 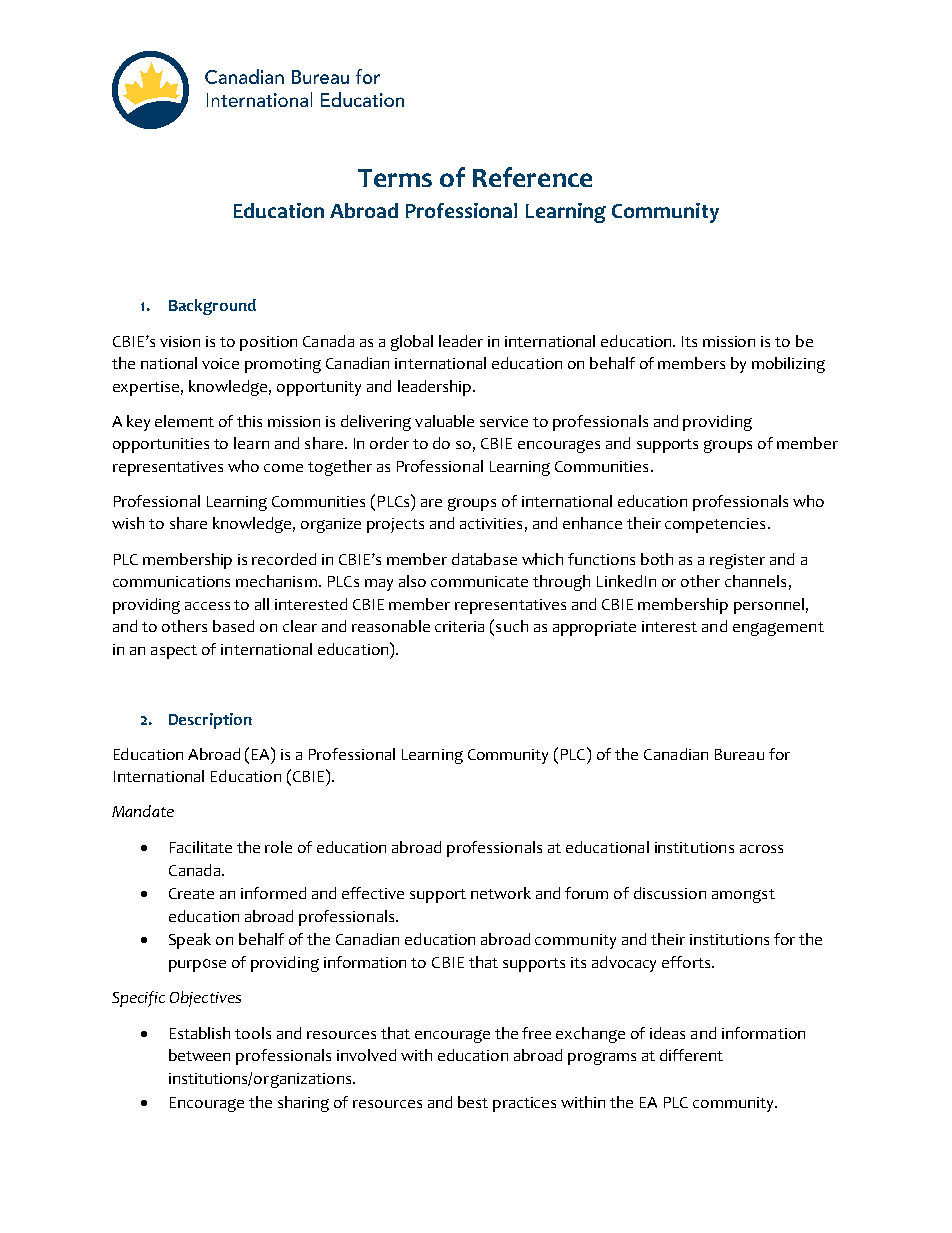 What do you see at coordinates (395, 178) in the image?
I see `Terms` at bounding box center [395, 178].
